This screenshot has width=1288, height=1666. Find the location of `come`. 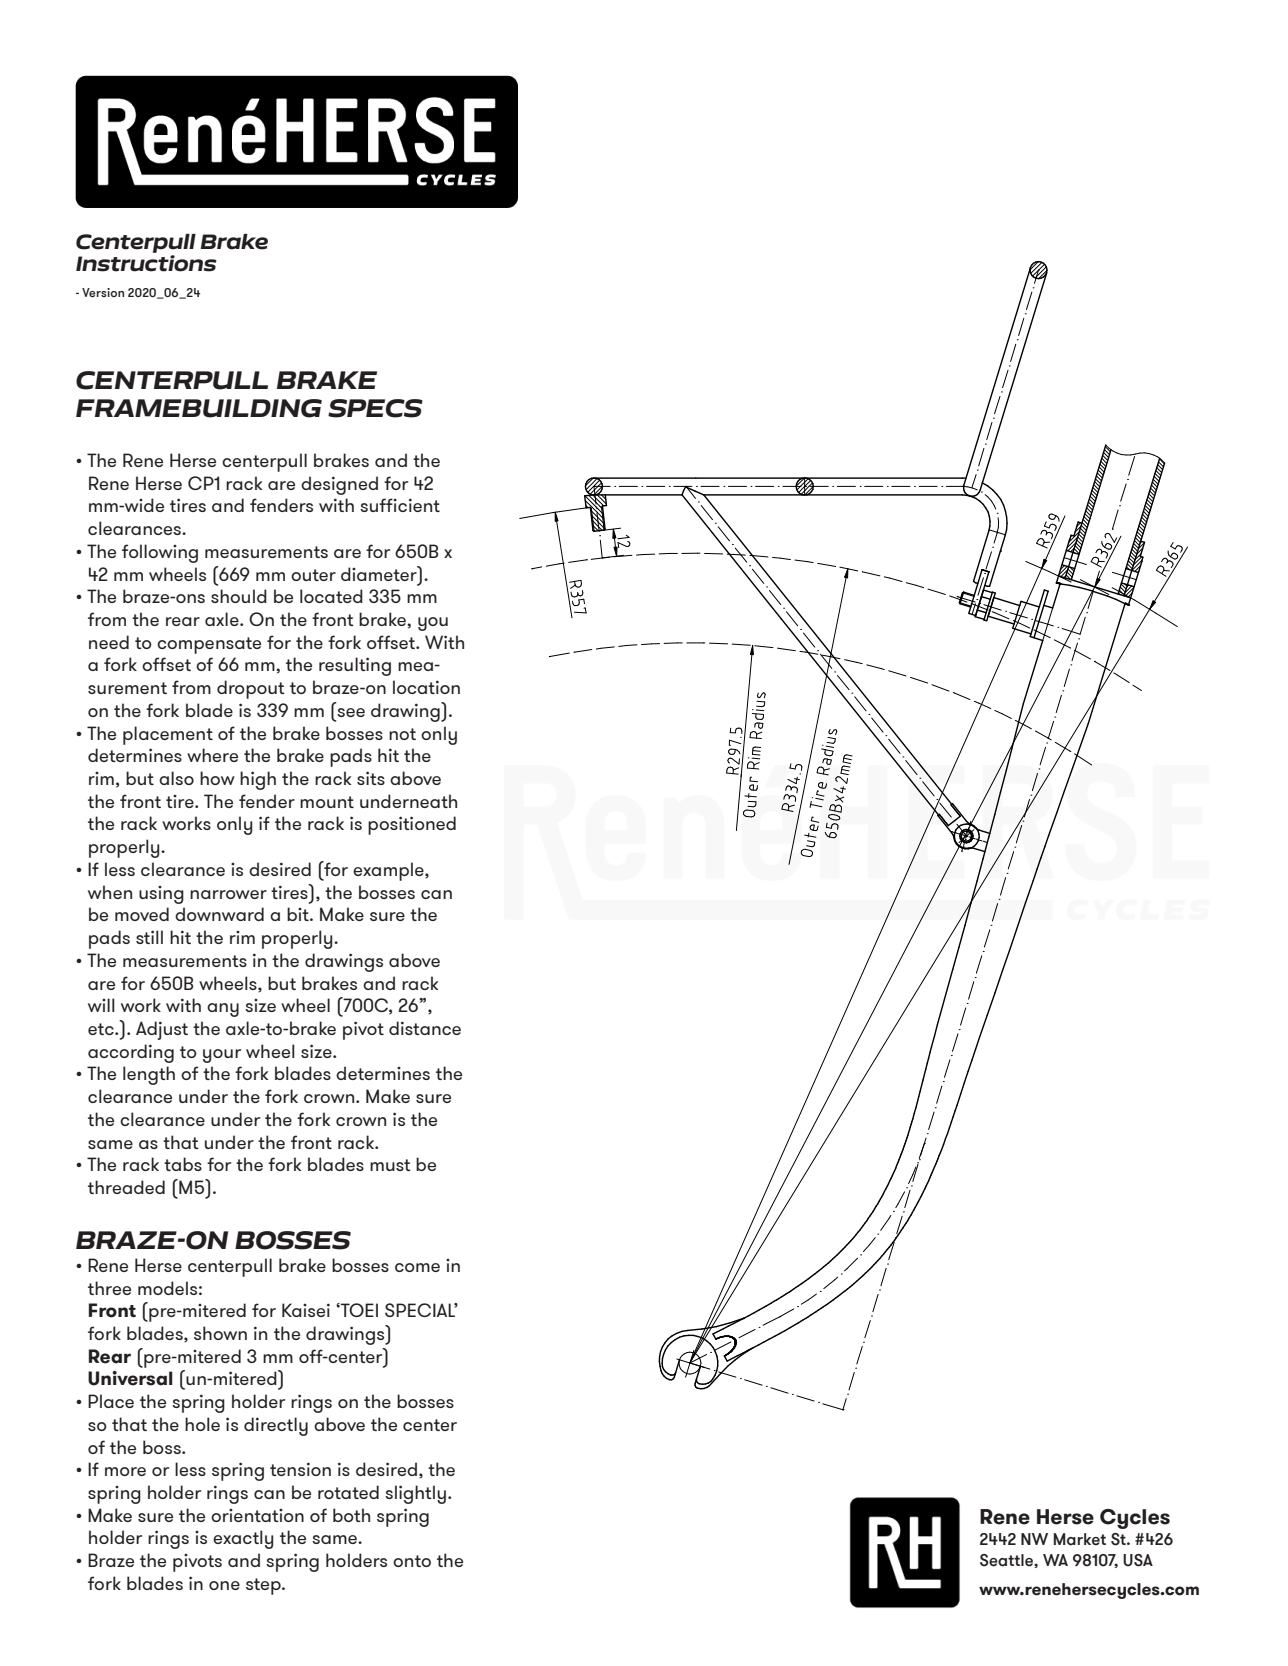

come is located at coordinates (417, 1267).
